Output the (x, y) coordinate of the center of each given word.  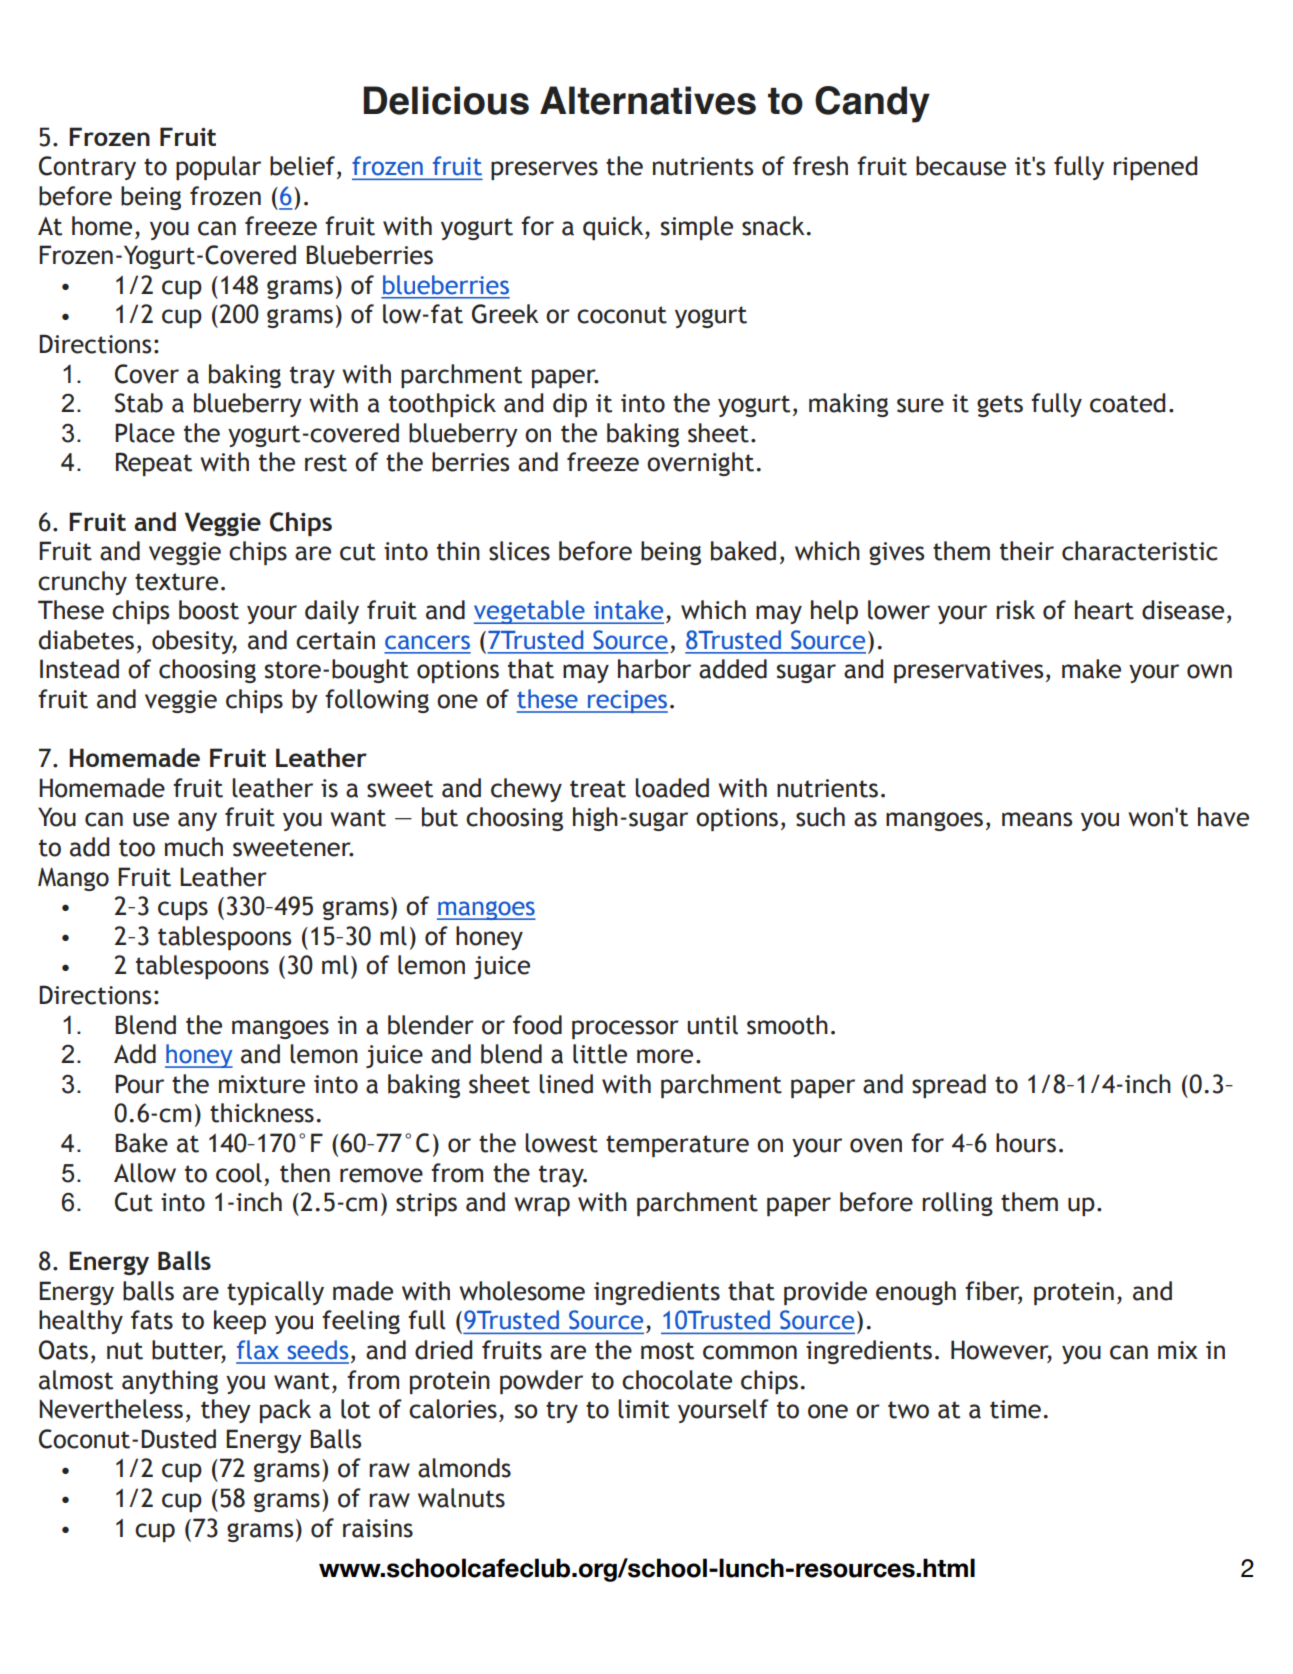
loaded (672, 788)
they (226, 1411)
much (194, 847)
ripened (1155, 168)
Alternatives (648, 100)
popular (218, 168)
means (1037, 819)
